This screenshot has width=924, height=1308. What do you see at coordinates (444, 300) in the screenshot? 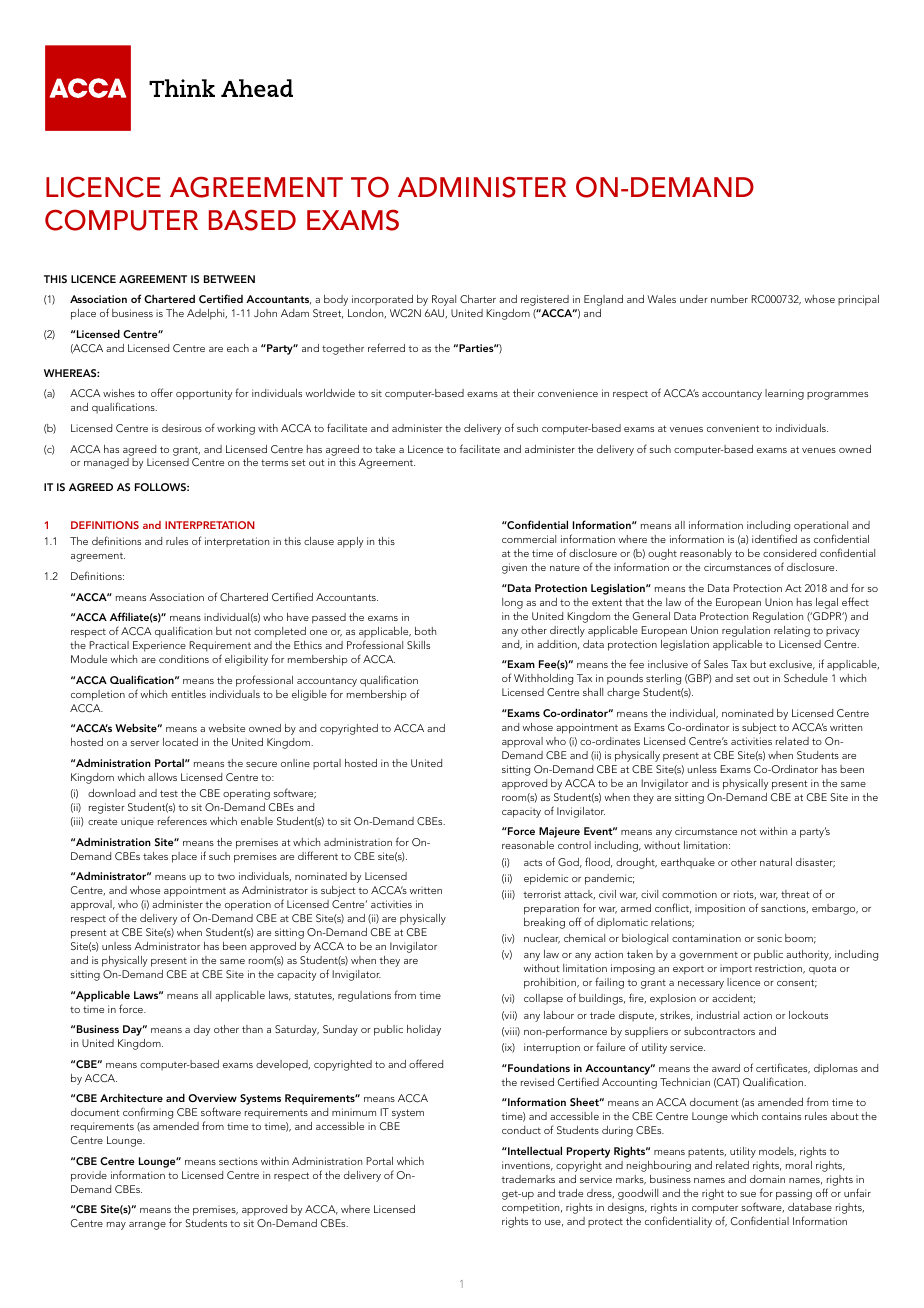
I see `Royal` at bounding box center [444, 300].
